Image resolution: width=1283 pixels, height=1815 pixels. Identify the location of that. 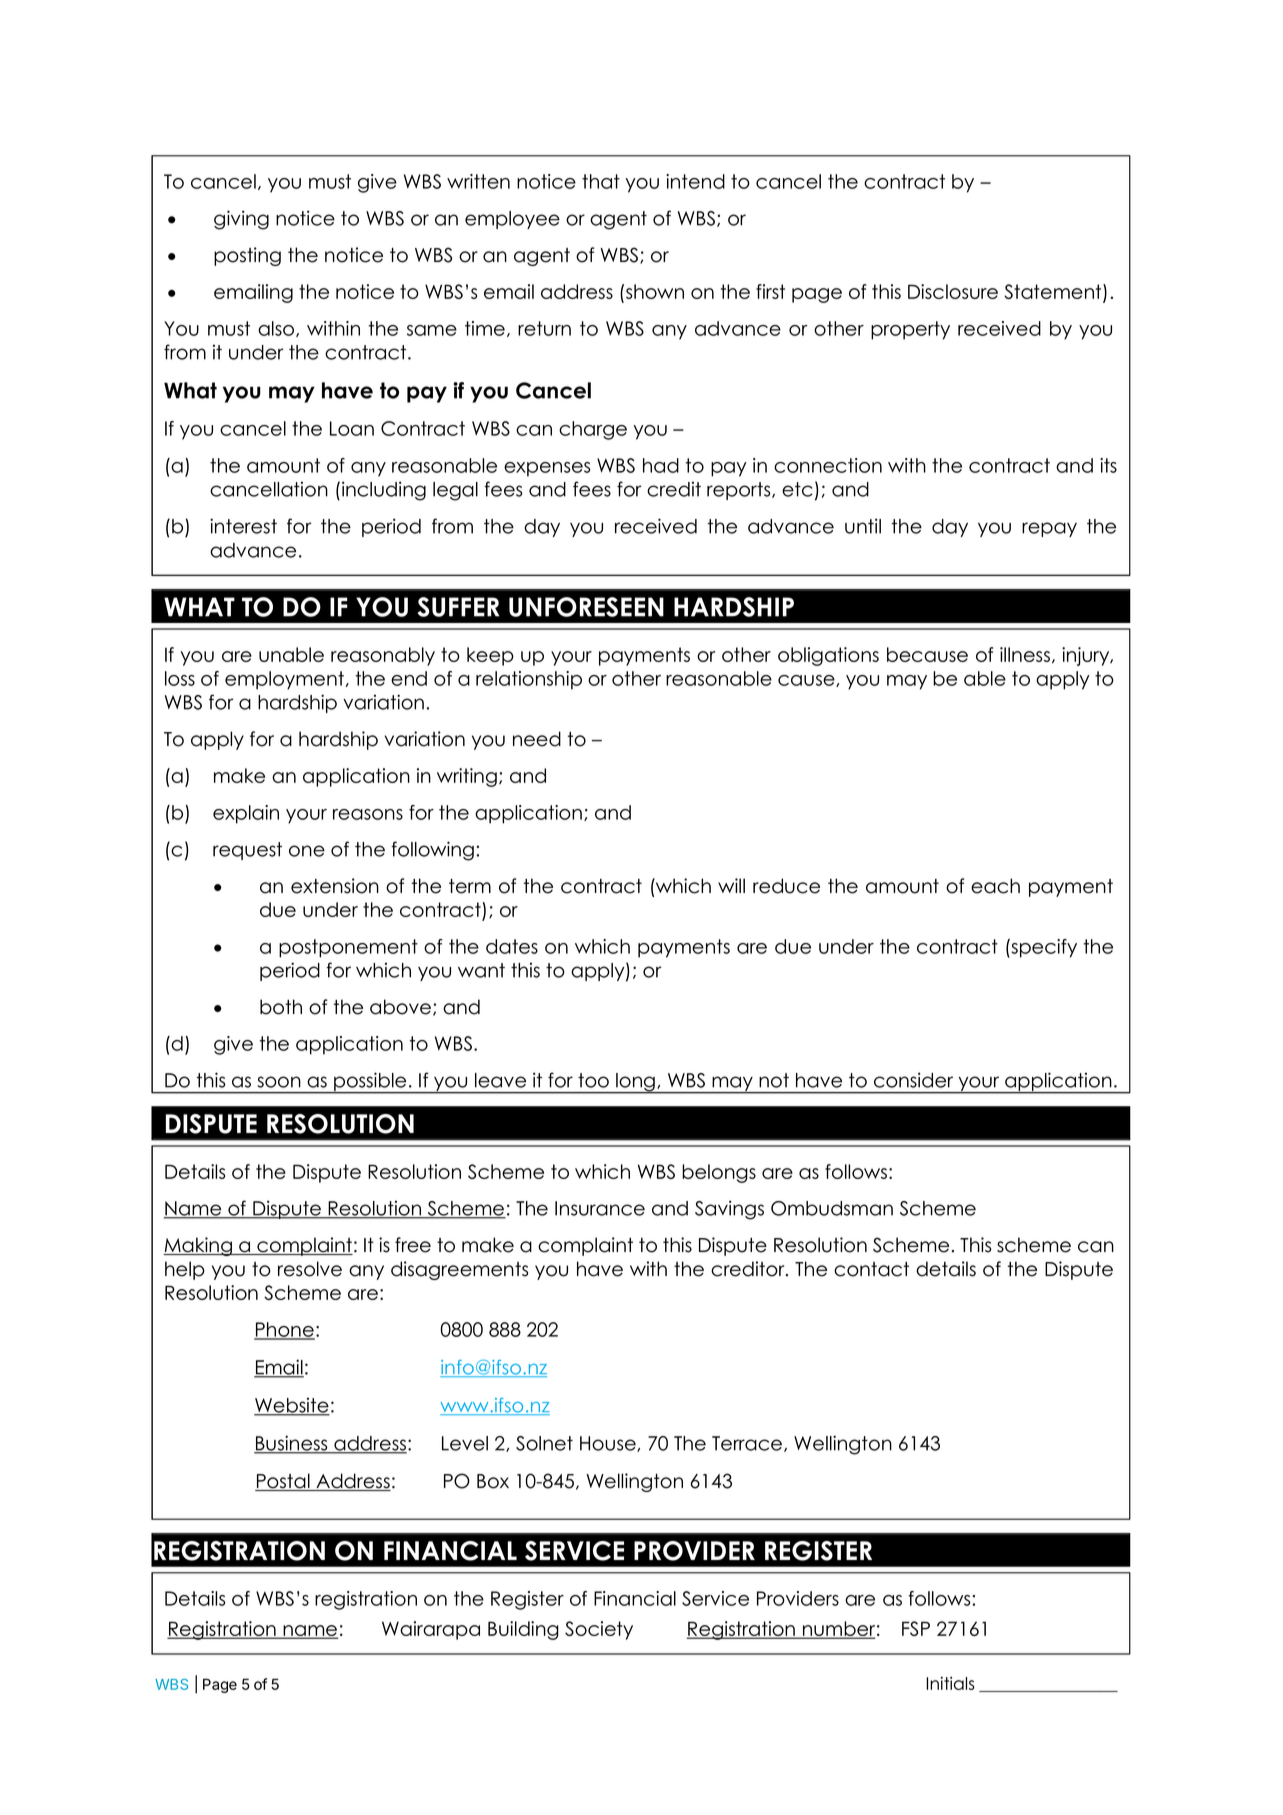
(601, 181).
